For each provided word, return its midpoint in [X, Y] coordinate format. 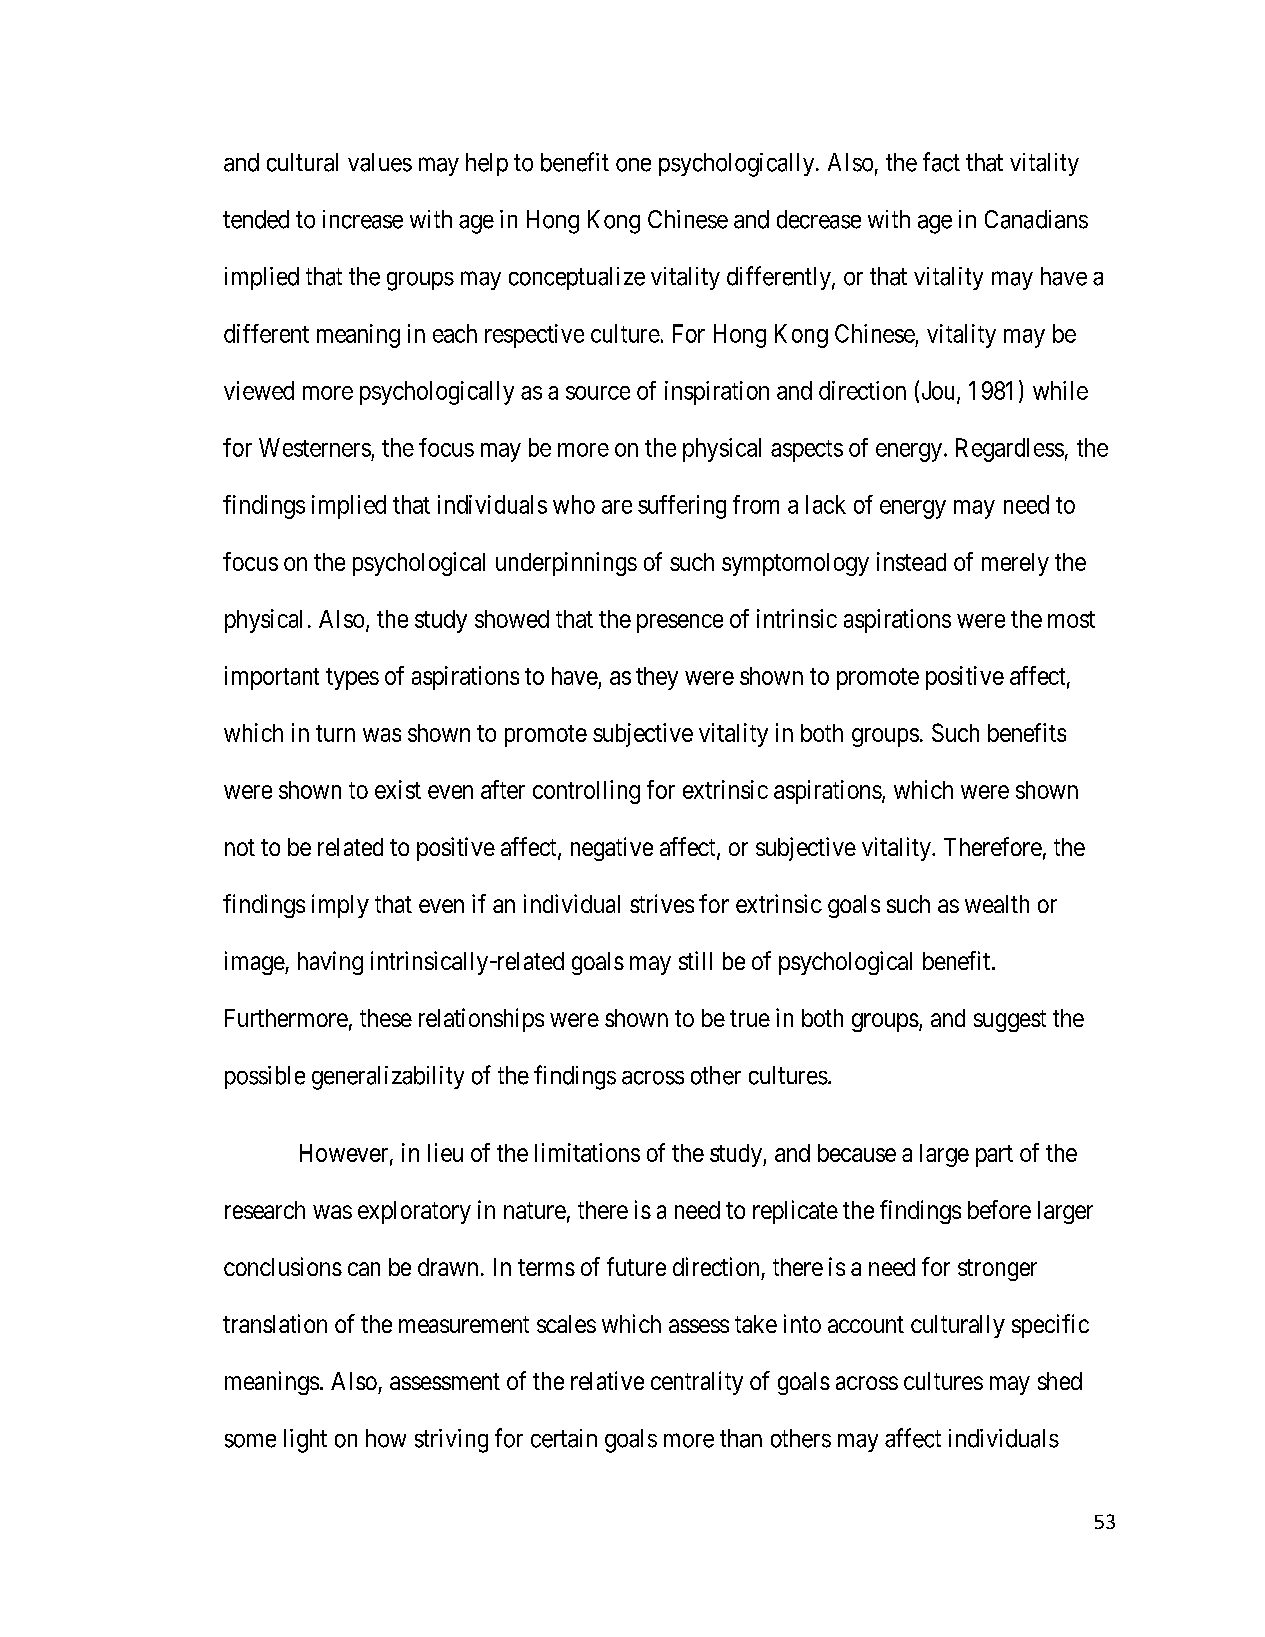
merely [1015, 564]
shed [1060, 1381]
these [386, 1018]
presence [680, 623]
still [695, 960]
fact [941, 162]
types [352, 679]
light [305, 1441]
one [633, 165]
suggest [1010, 1021]
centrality [697, 1383]
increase [363, 219]
